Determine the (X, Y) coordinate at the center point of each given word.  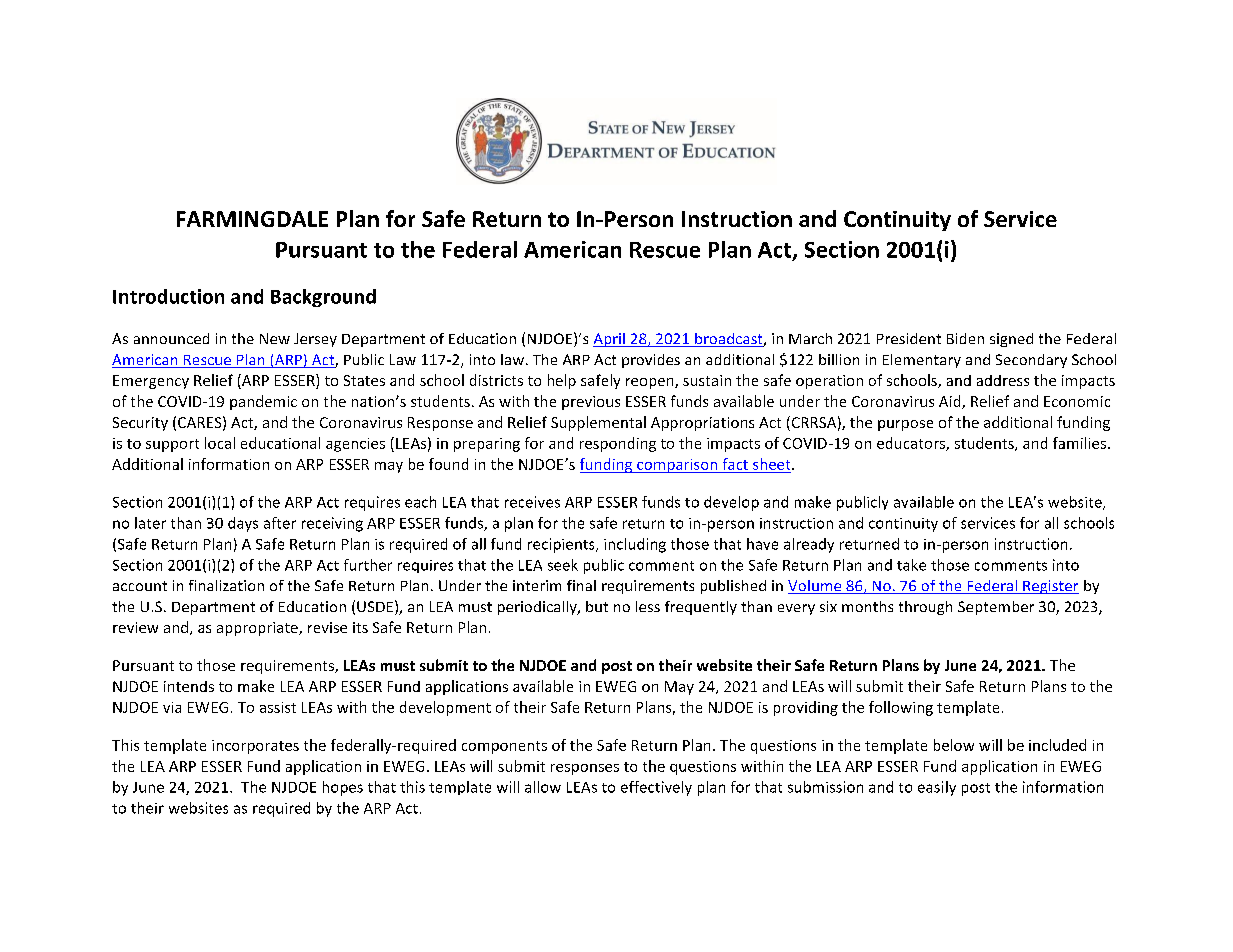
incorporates (255, 747)
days (243, 524)
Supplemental (598, 423)
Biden (965, 338)
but (597, 606)
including (635, 545)
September (996, 608)
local (220, 443)
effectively (656, 788)
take (911, 565)
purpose (905, 425)
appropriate (258, 629)
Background (323, 298)
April (610, 340)
